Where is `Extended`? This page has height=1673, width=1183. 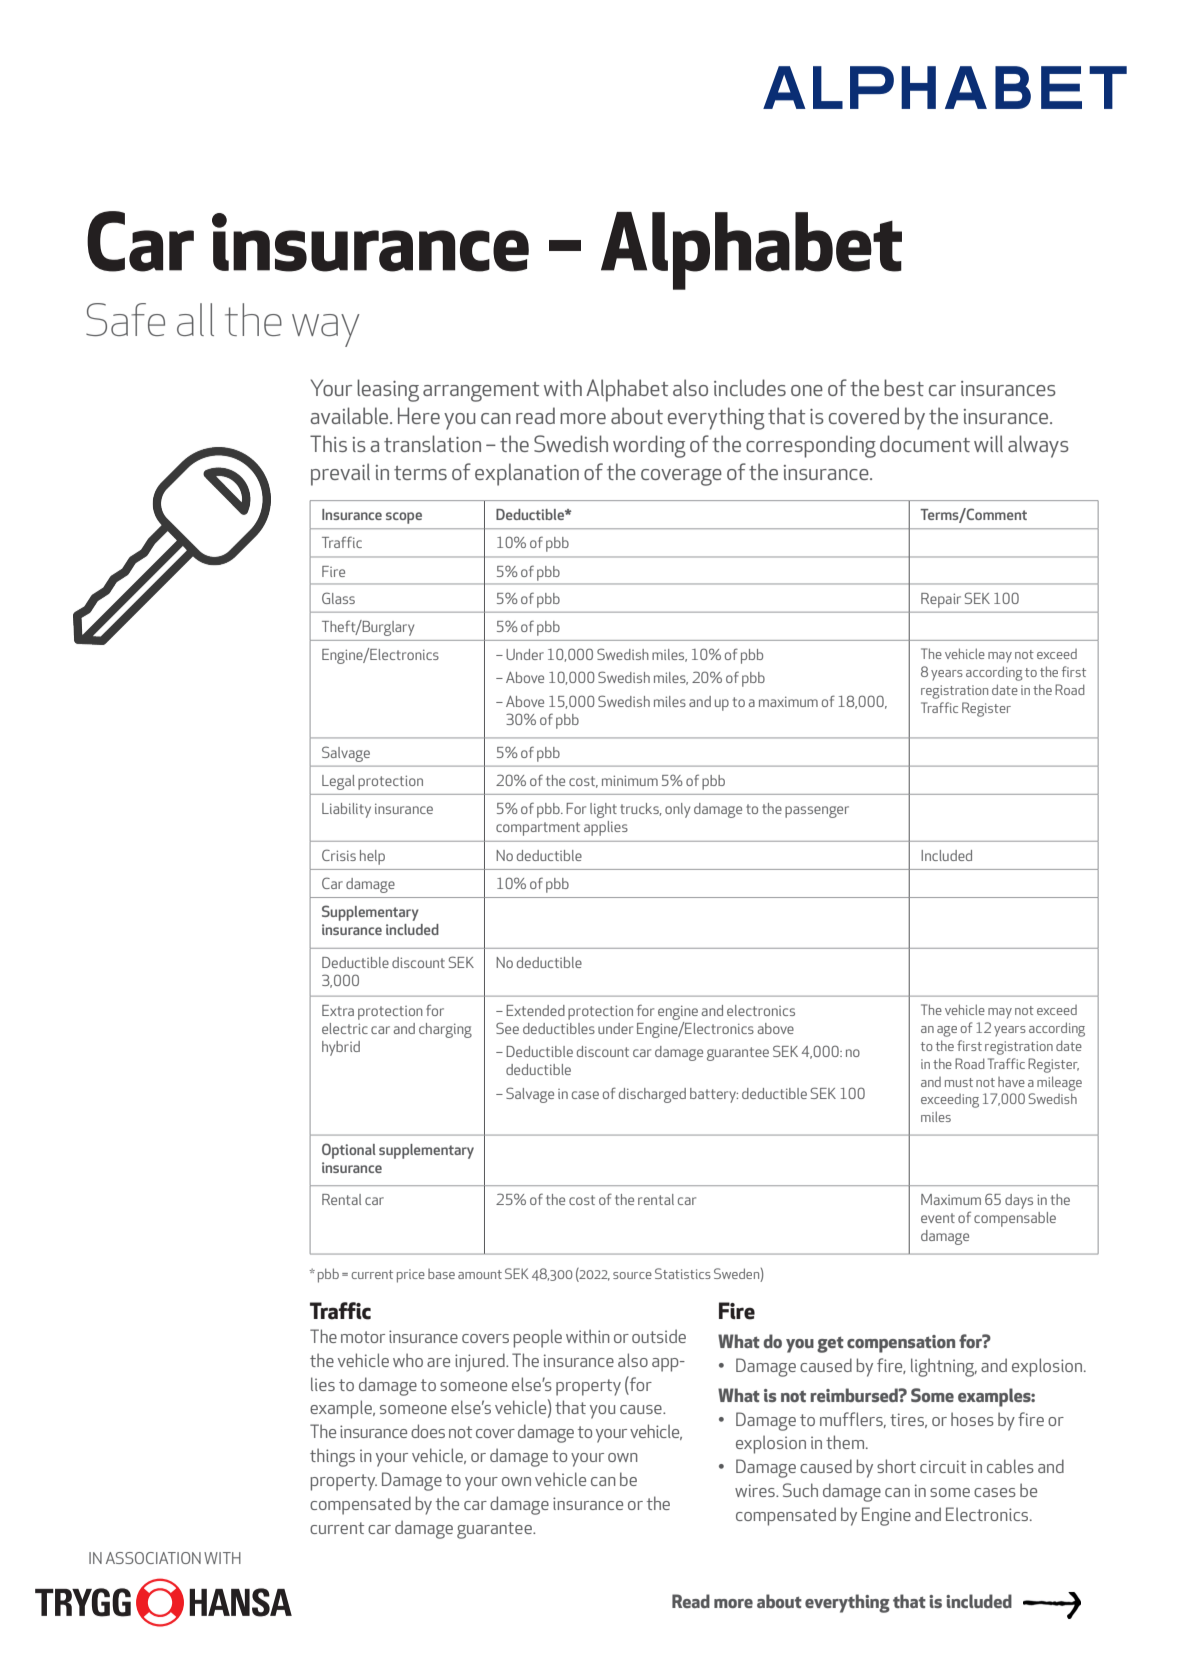 Extended is located at coordinates (535, 1010).
